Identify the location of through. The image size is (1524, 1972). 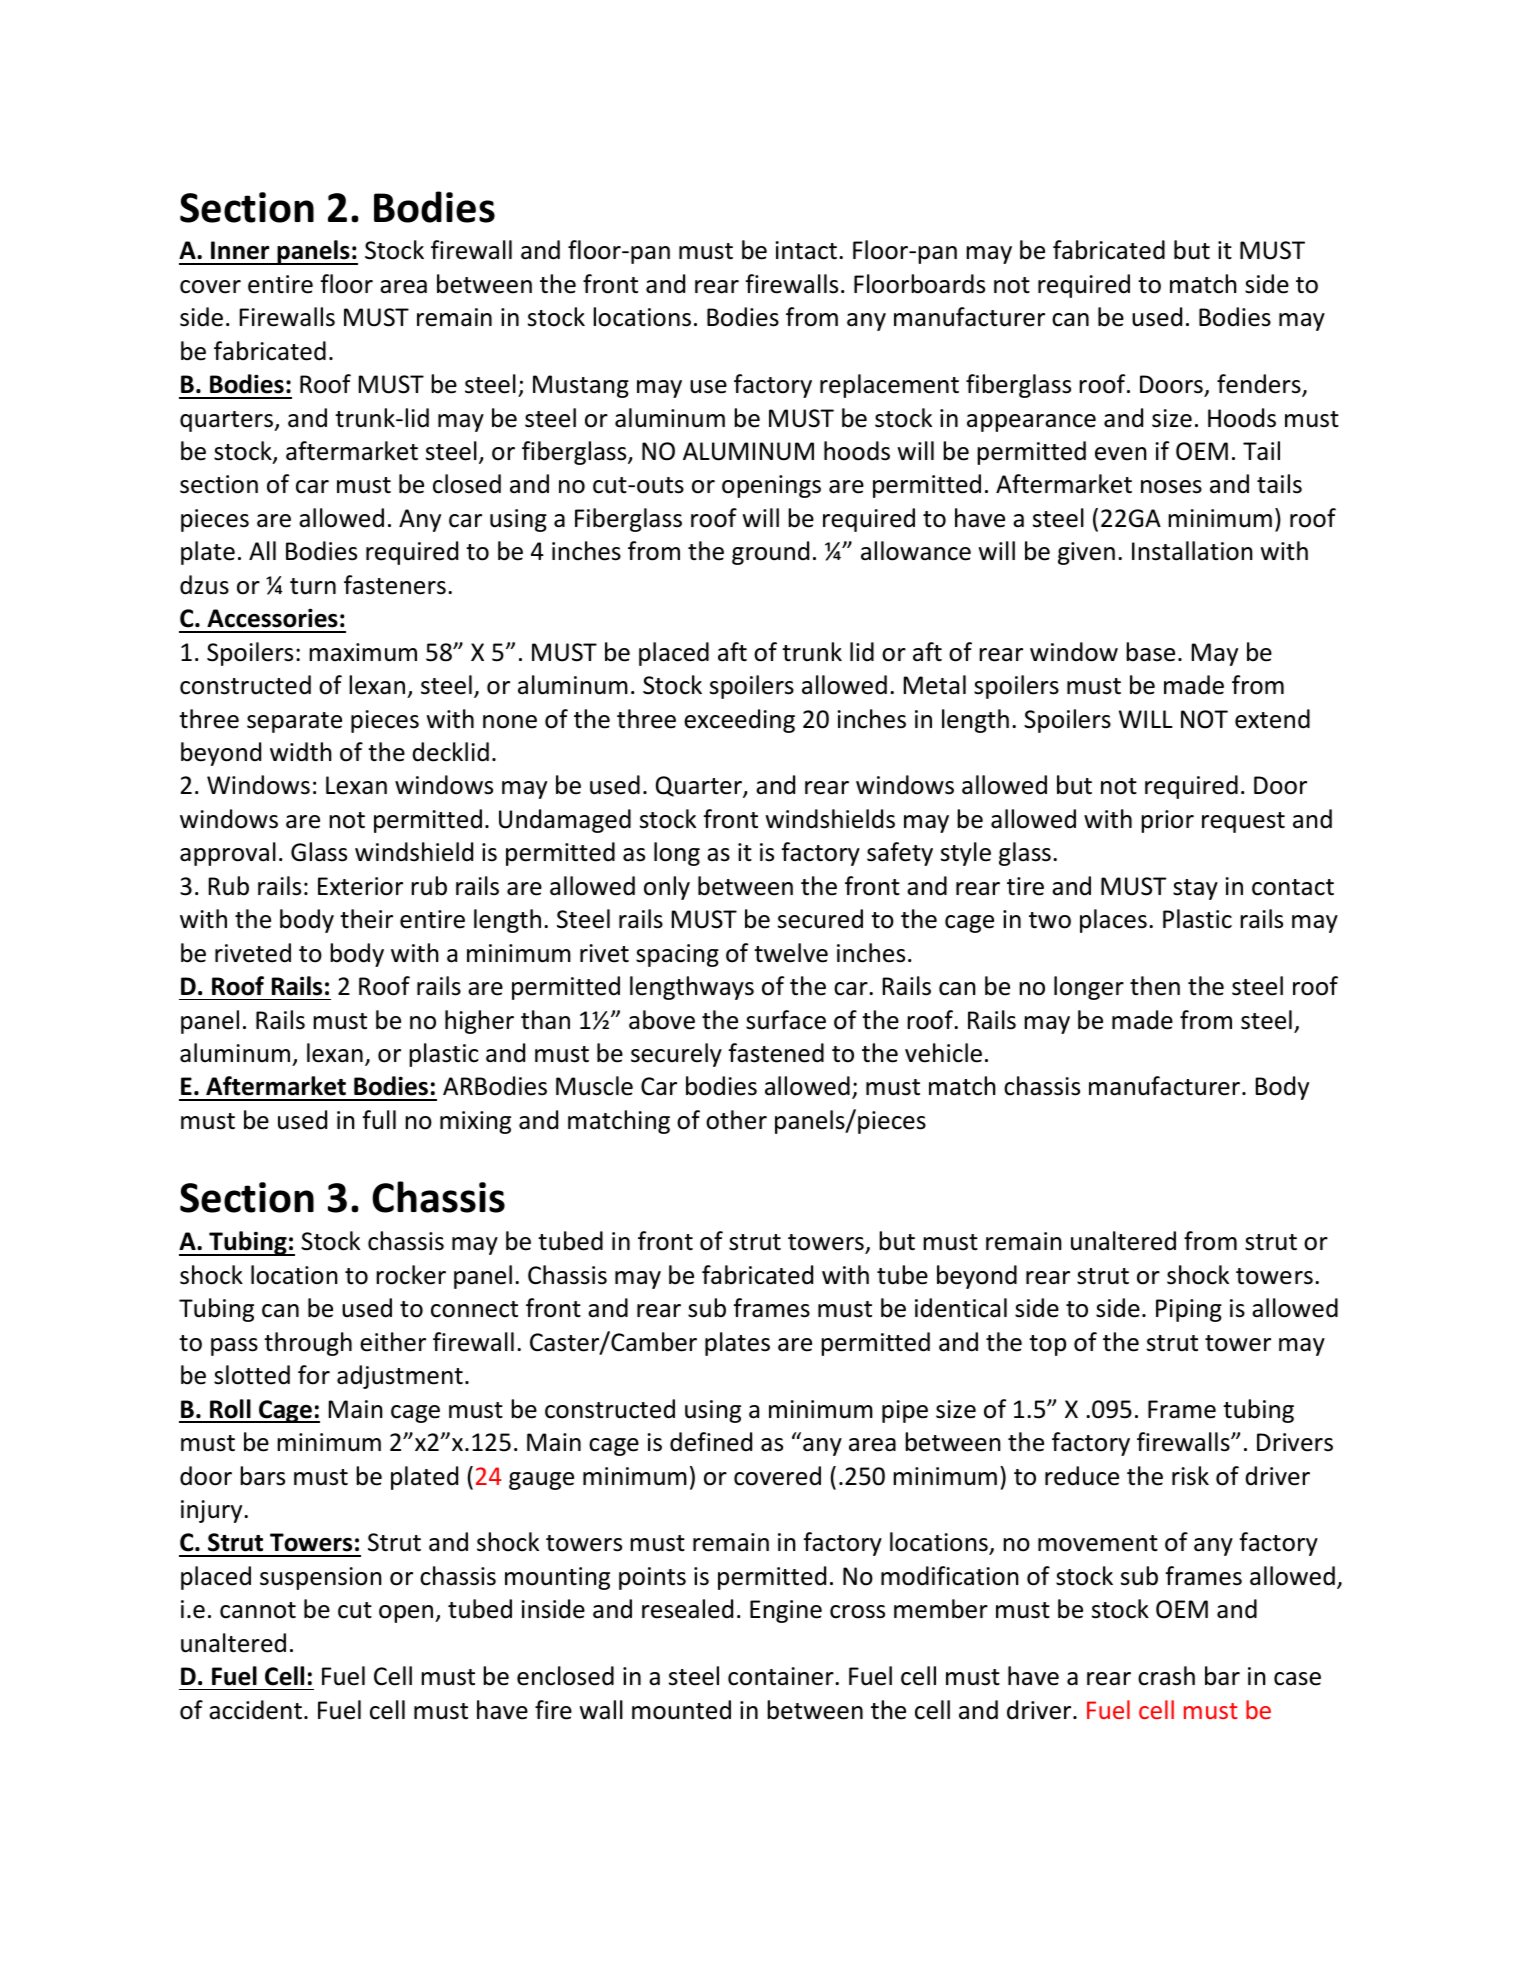
(308, 1344).
